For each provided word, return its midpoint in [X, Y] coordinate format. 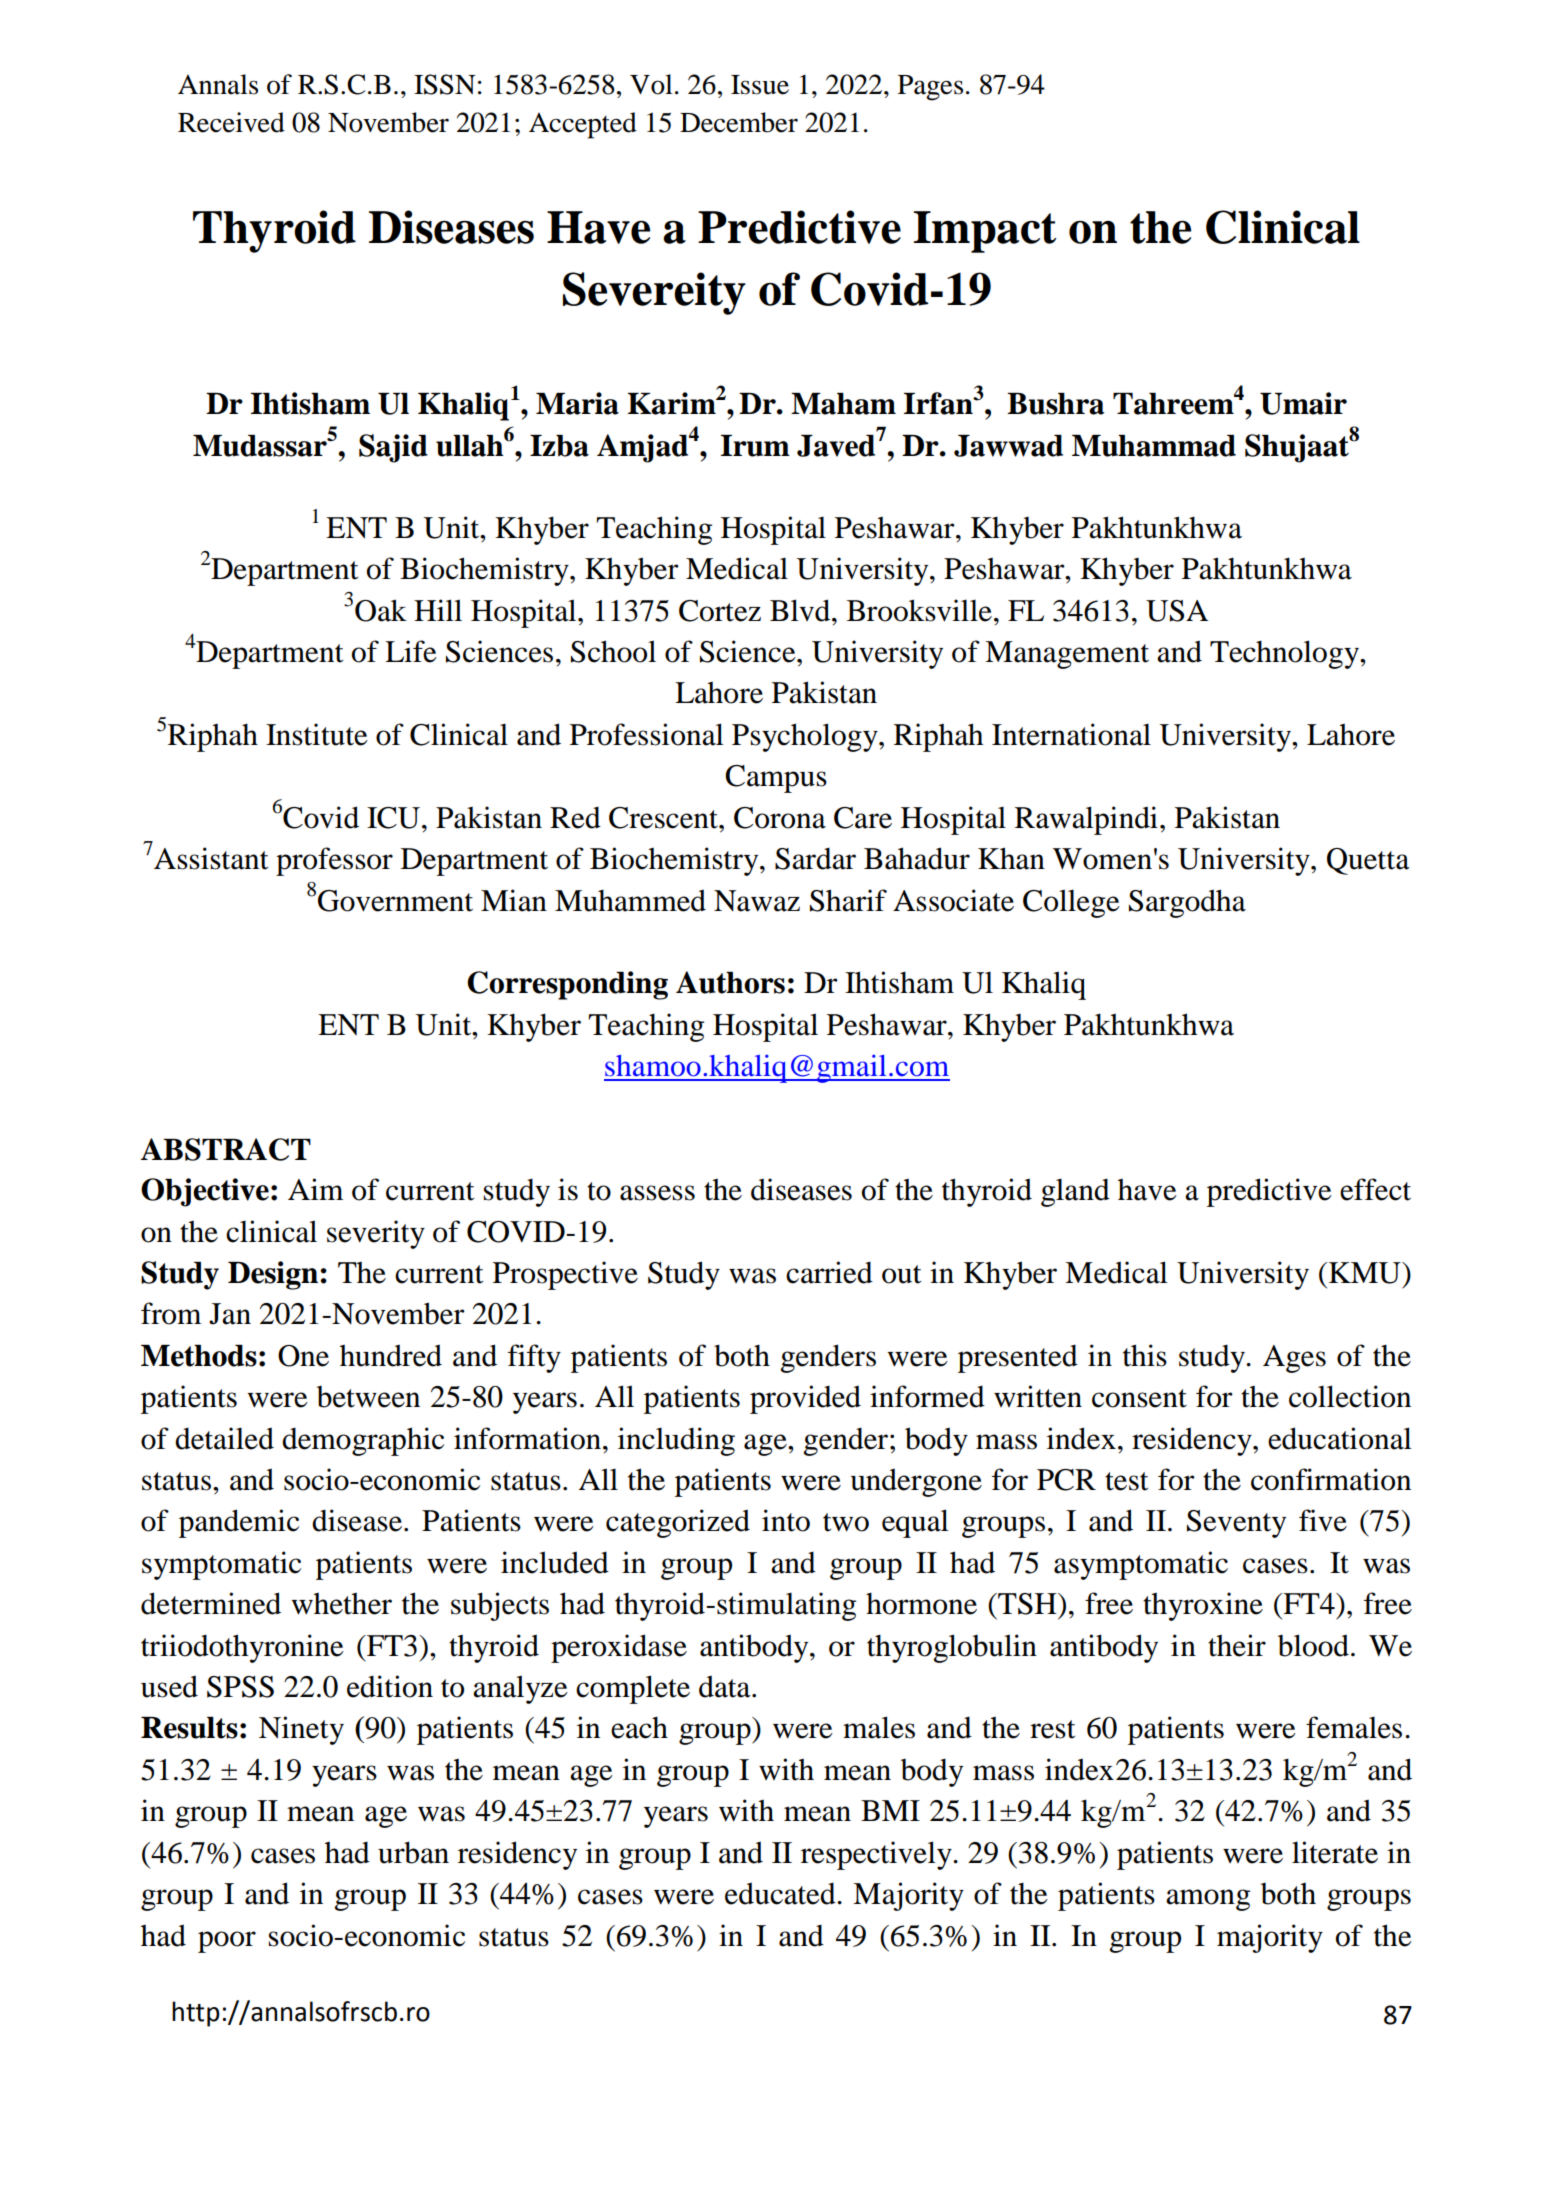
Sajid [393, 448]
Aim [315, 1189]
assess [657, 1193]
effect [1375, 1189]
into [786, 1520]
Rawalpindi [1086, 820]
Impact [985, 232]
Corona [780, 818]
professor [334, 861]
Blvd [801, 610]
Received [231, 122]
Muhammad [1154, 446]
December [739, 122]
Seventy [1236, 1524]
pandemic [239, 1523]
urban [413, 1852]
